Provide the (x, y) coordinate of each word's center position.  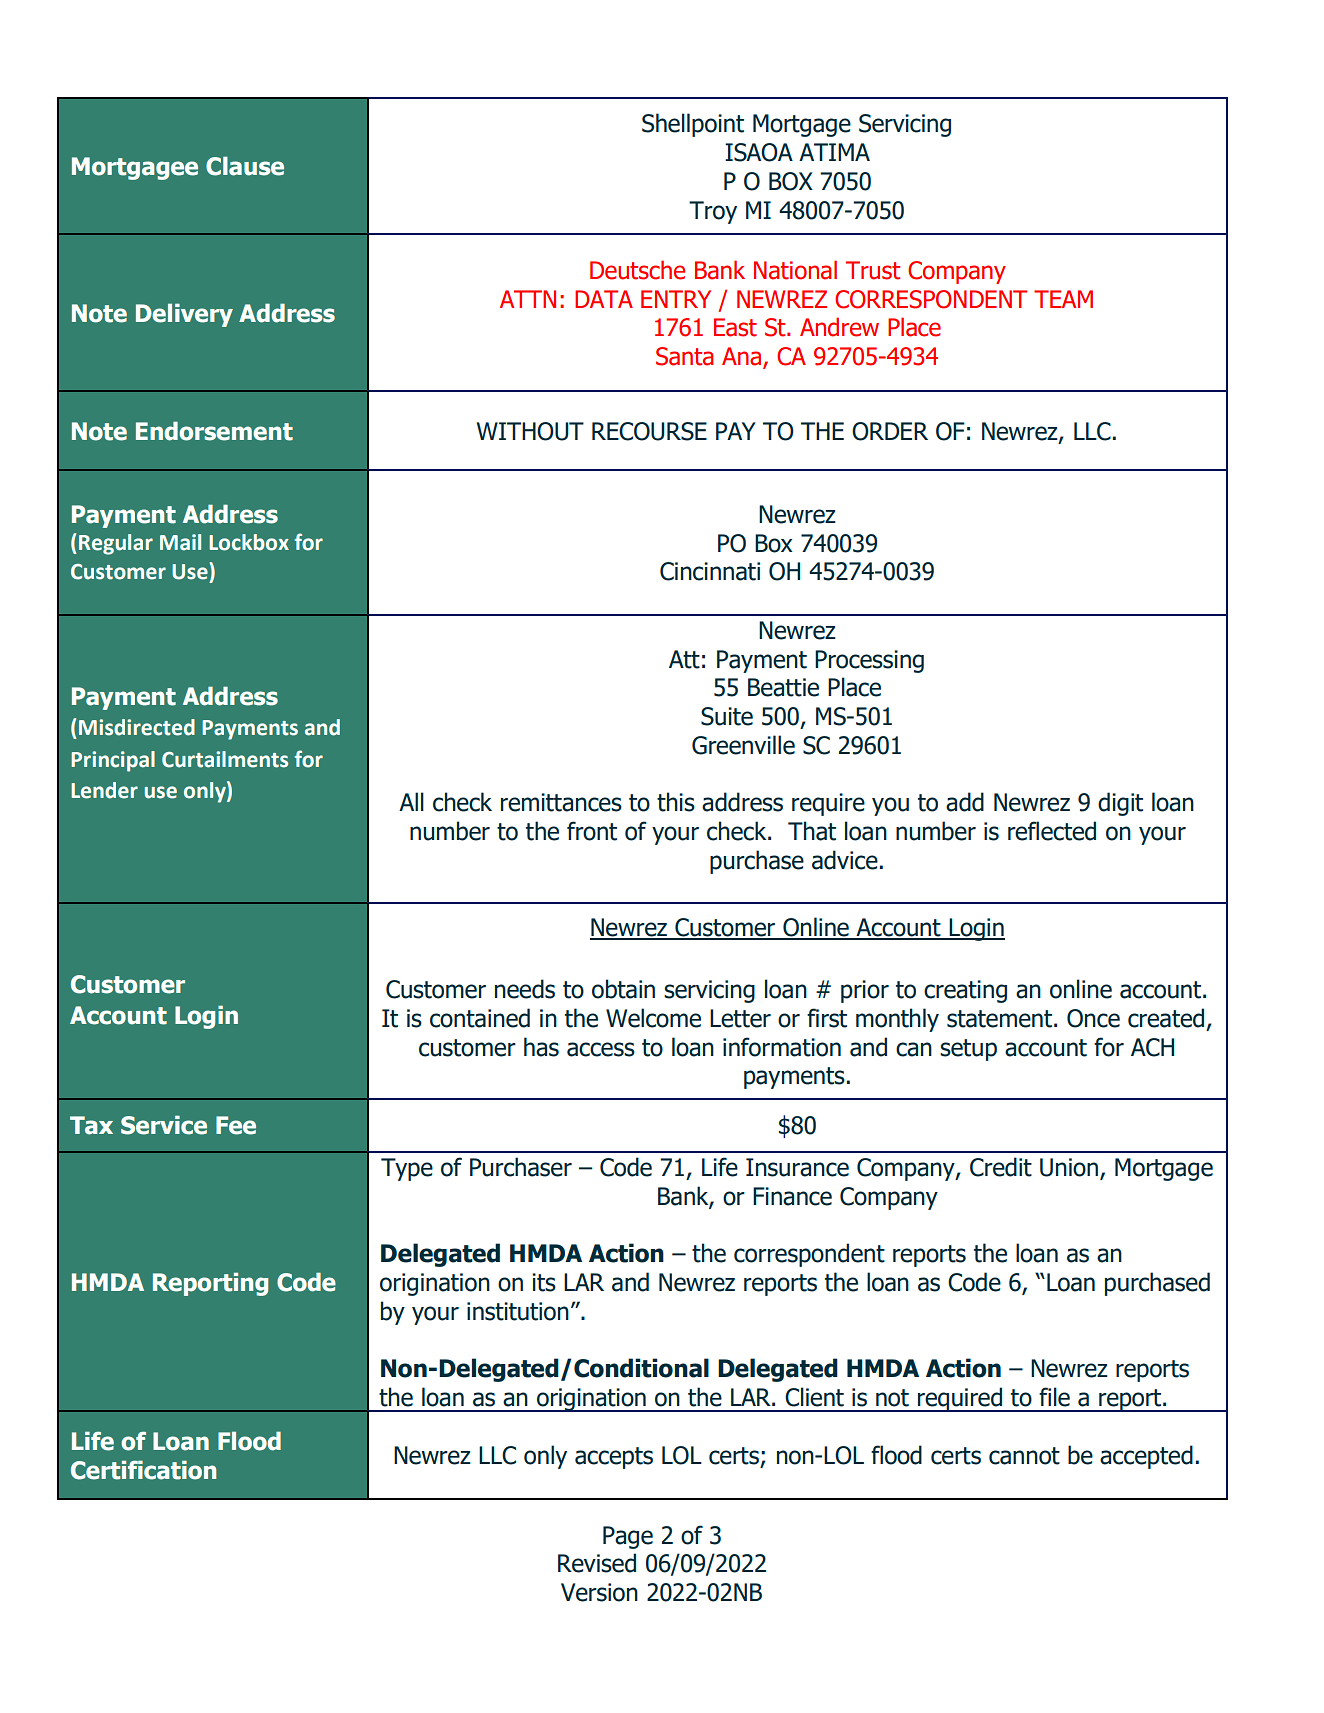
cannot (1024, 1456)
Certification (143, 1470)
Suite (727, 716)
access (601, 1049)
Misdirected (137, 727)
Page (628, 1537)
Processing (869, 661)
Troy (713, 212)
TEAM (1063, 299)
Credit (1001, 1167)
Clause (245, 166)
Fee (236, 1125)
